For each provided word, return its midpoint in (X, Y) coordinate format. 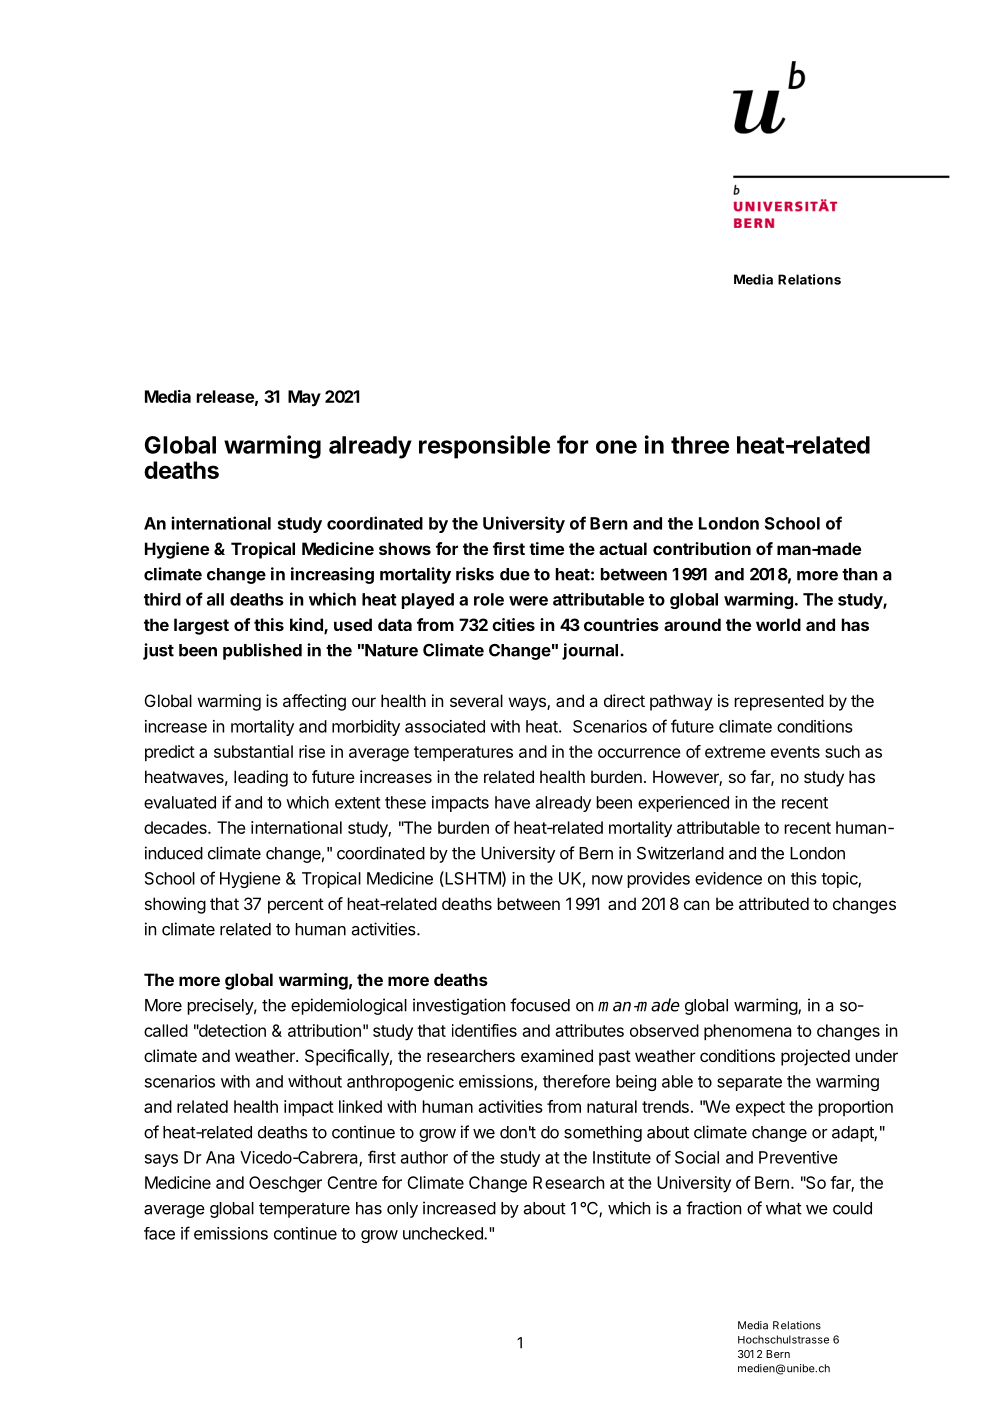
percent (296, 906)
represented (779, 702)
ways (528, 704)
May (304, 398)
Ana (220, 1157)
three (700, 445)
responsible (484, 447)
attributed (774, 903)
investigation (459, 1006)
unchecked (444, 1233)
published (262, 651)
